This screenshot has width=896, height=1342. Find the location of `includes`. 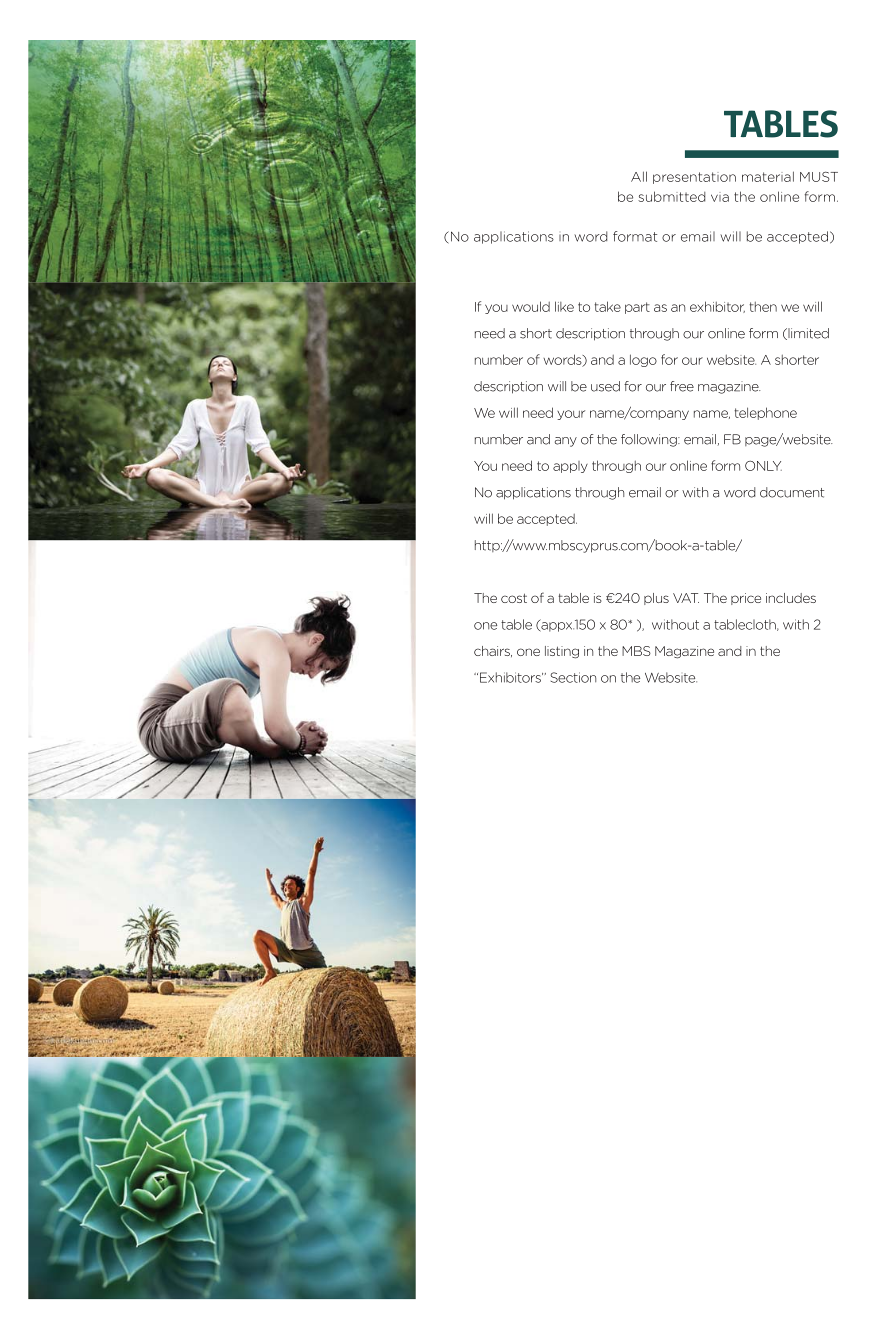

includes is located at coordinates (791, 598).
